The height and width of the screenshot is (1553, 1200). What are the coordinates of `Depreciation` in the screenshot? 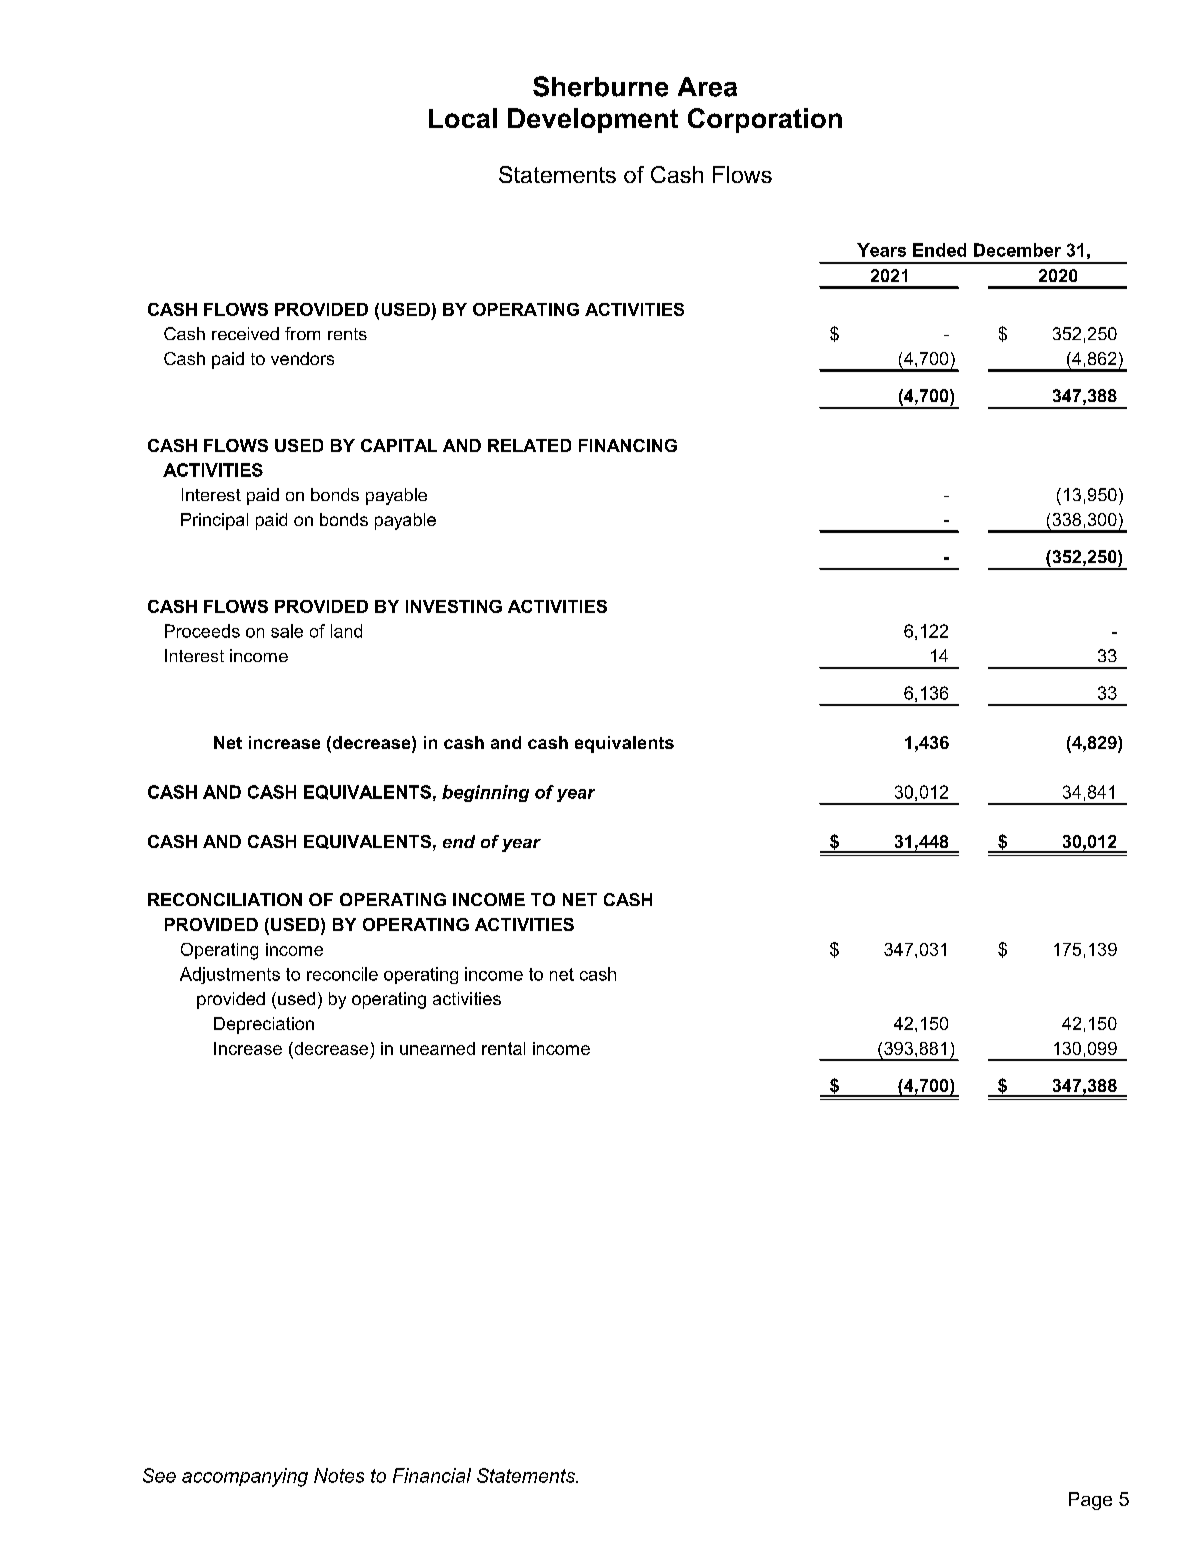 It's located at (264, 1025).
